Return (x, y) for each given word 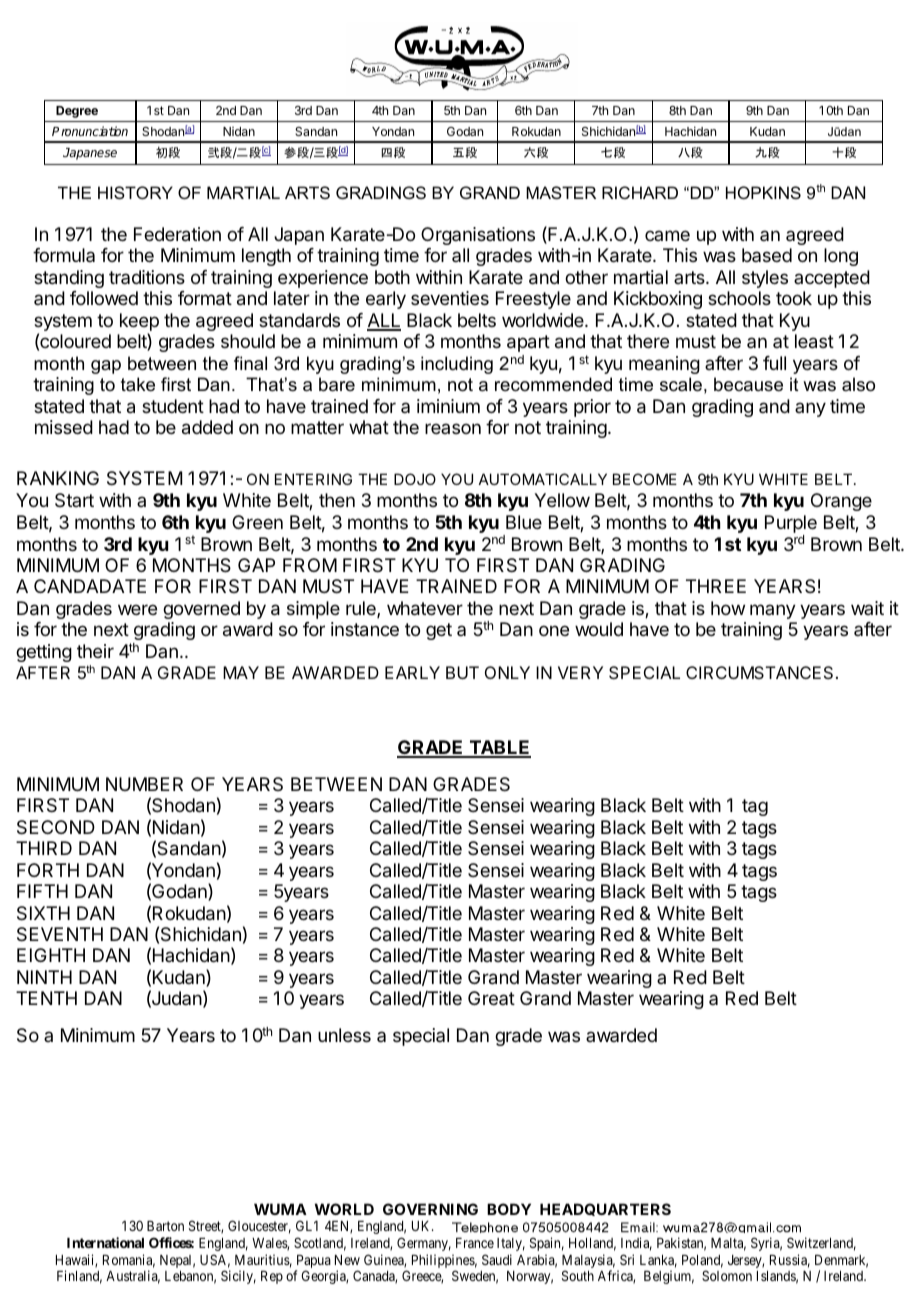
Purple (791, 524)
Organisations (478, 236)
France (475, 1243)
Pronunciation (90, 131)
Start (74, 500)
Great (491, 998)
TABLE (499, 748)
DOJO (415, 479)
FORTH (48, 870)
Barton (165, 1226)
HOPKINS (763, 192)
